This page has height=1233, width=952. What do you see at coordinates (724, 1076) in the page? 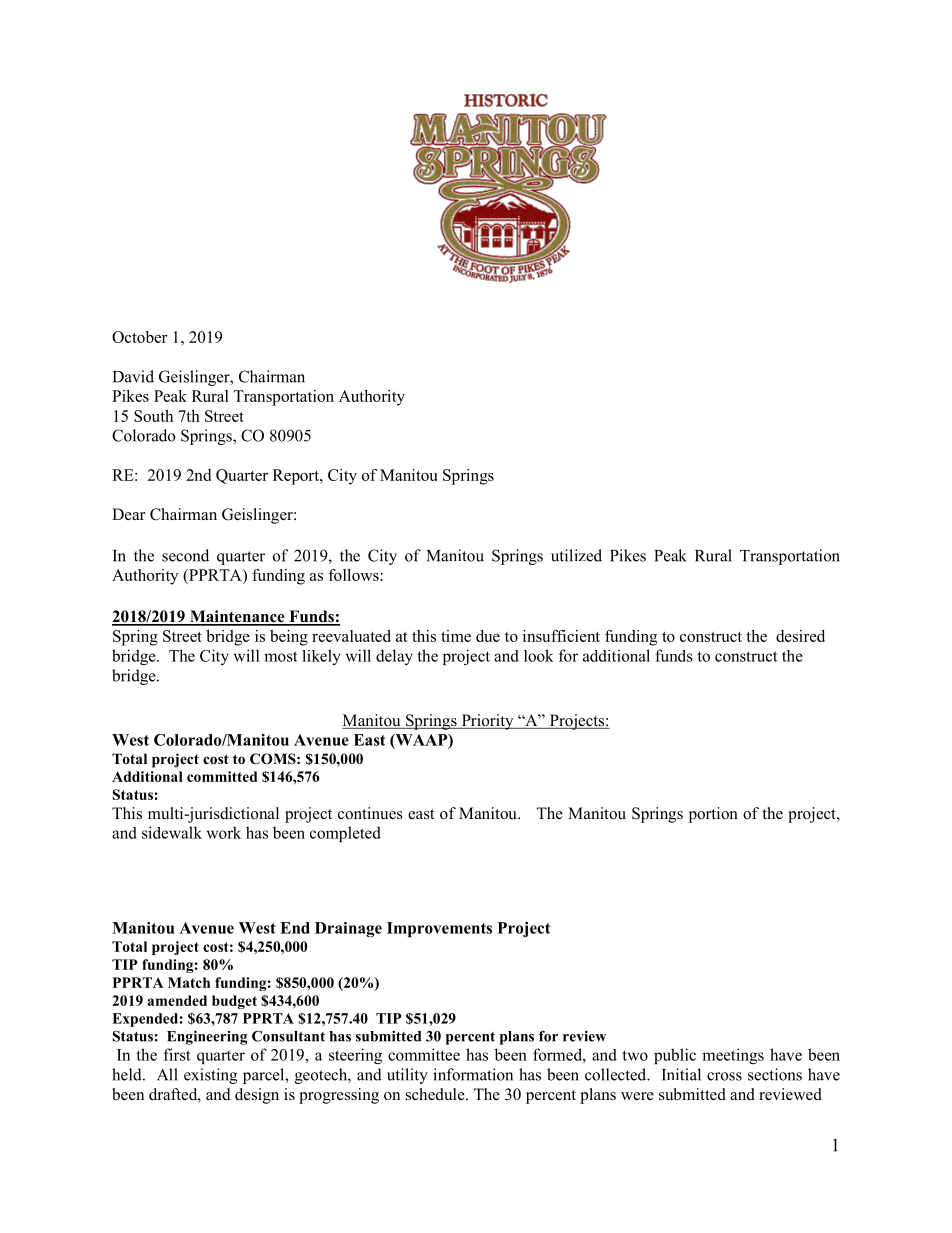
I see `cross` at bounding box center [724, 1076].
